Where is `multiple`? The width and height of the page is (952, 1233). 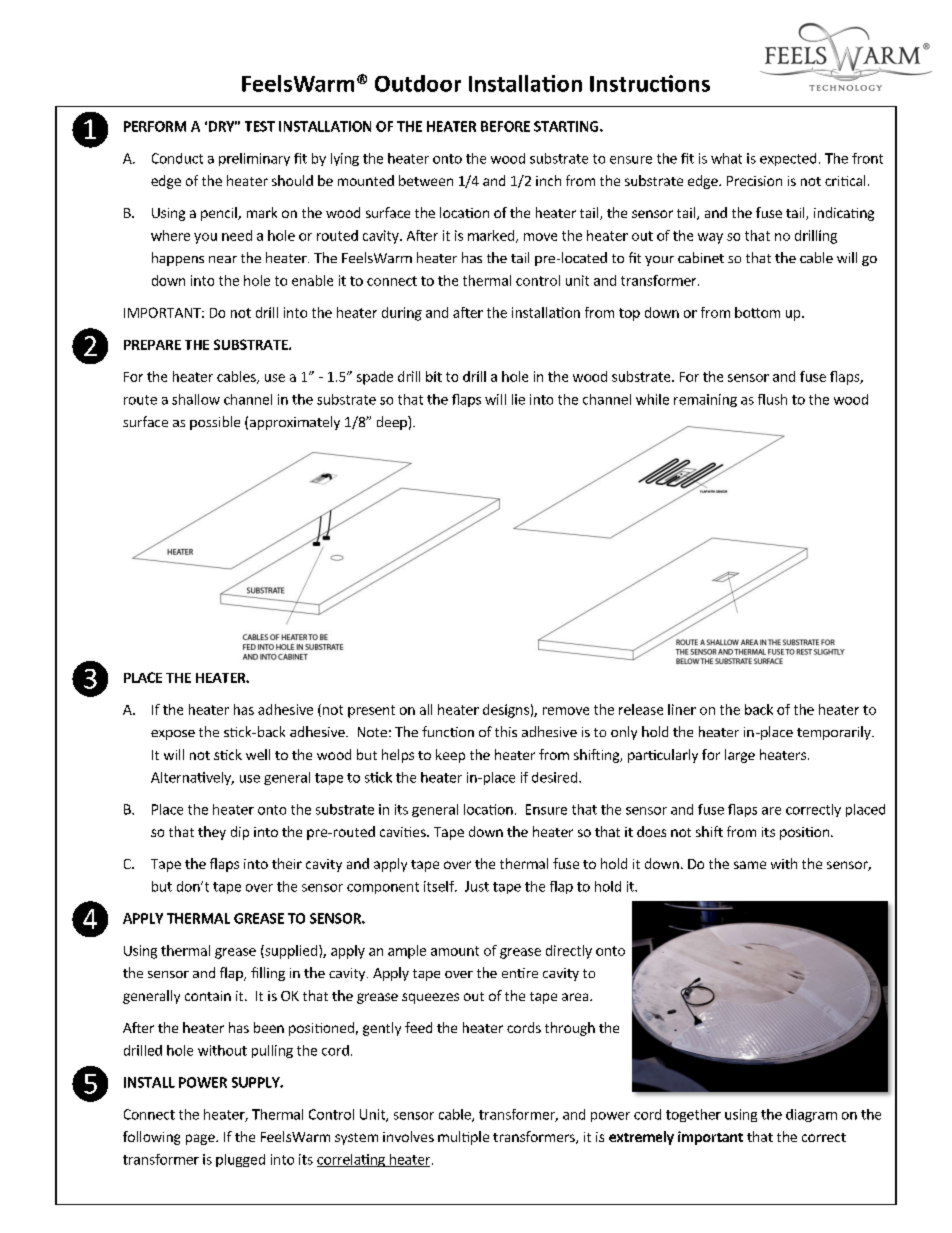
multiple is located at coordinates (463, 1138).
